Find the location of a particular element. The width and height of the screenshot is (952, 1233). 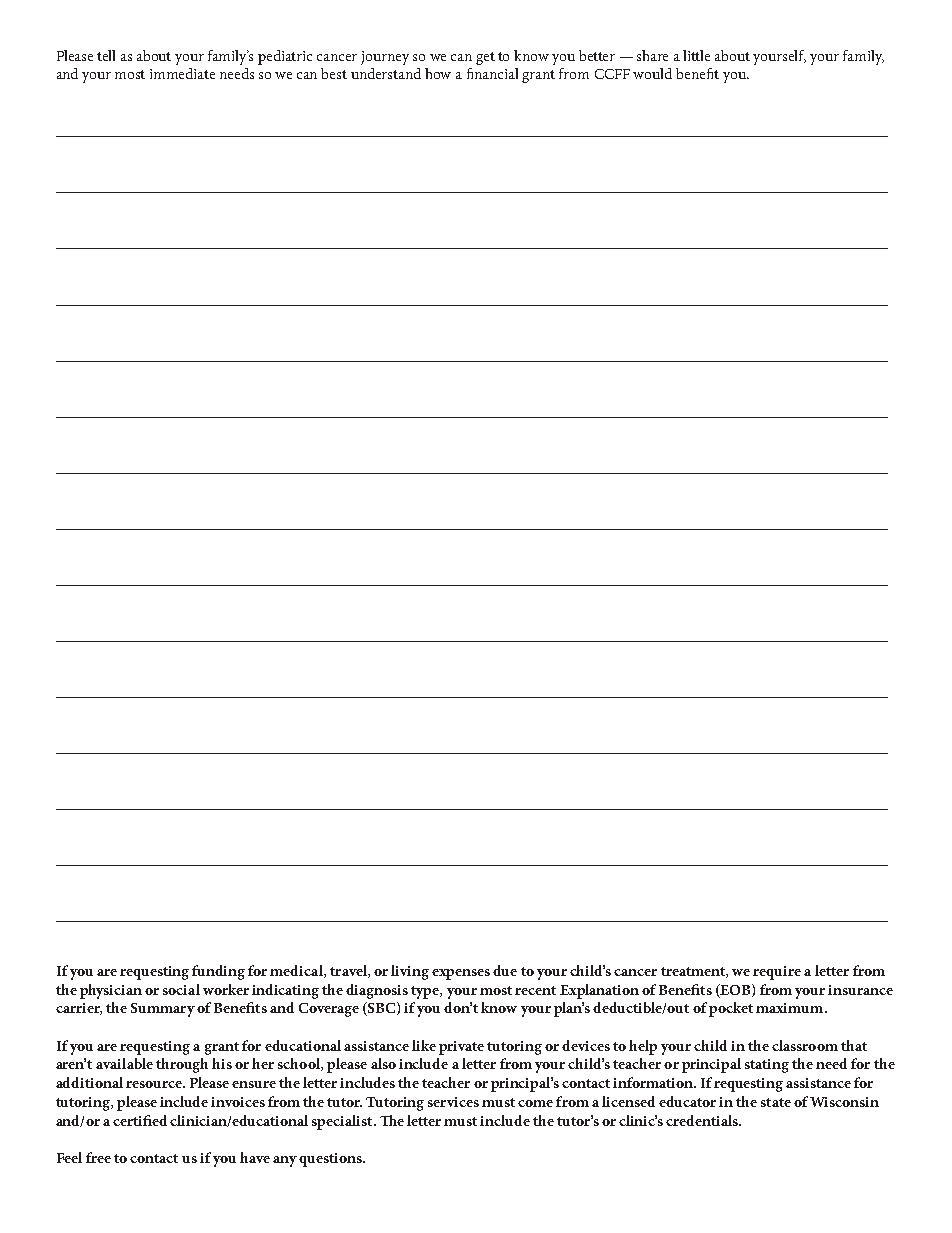

tell is located at coordinates (106, 55).
